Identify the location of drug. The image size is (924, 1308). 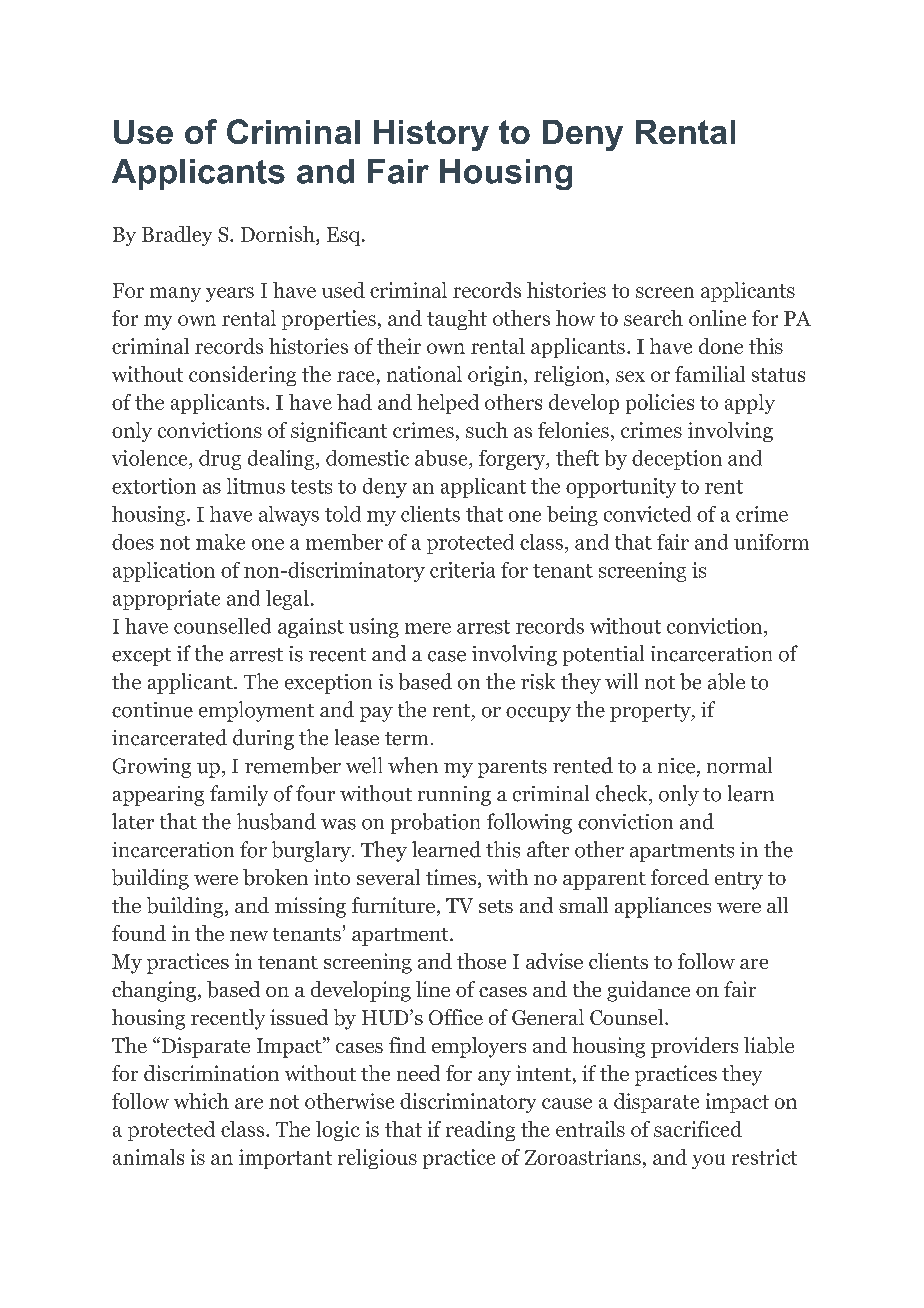
(220, 460).
